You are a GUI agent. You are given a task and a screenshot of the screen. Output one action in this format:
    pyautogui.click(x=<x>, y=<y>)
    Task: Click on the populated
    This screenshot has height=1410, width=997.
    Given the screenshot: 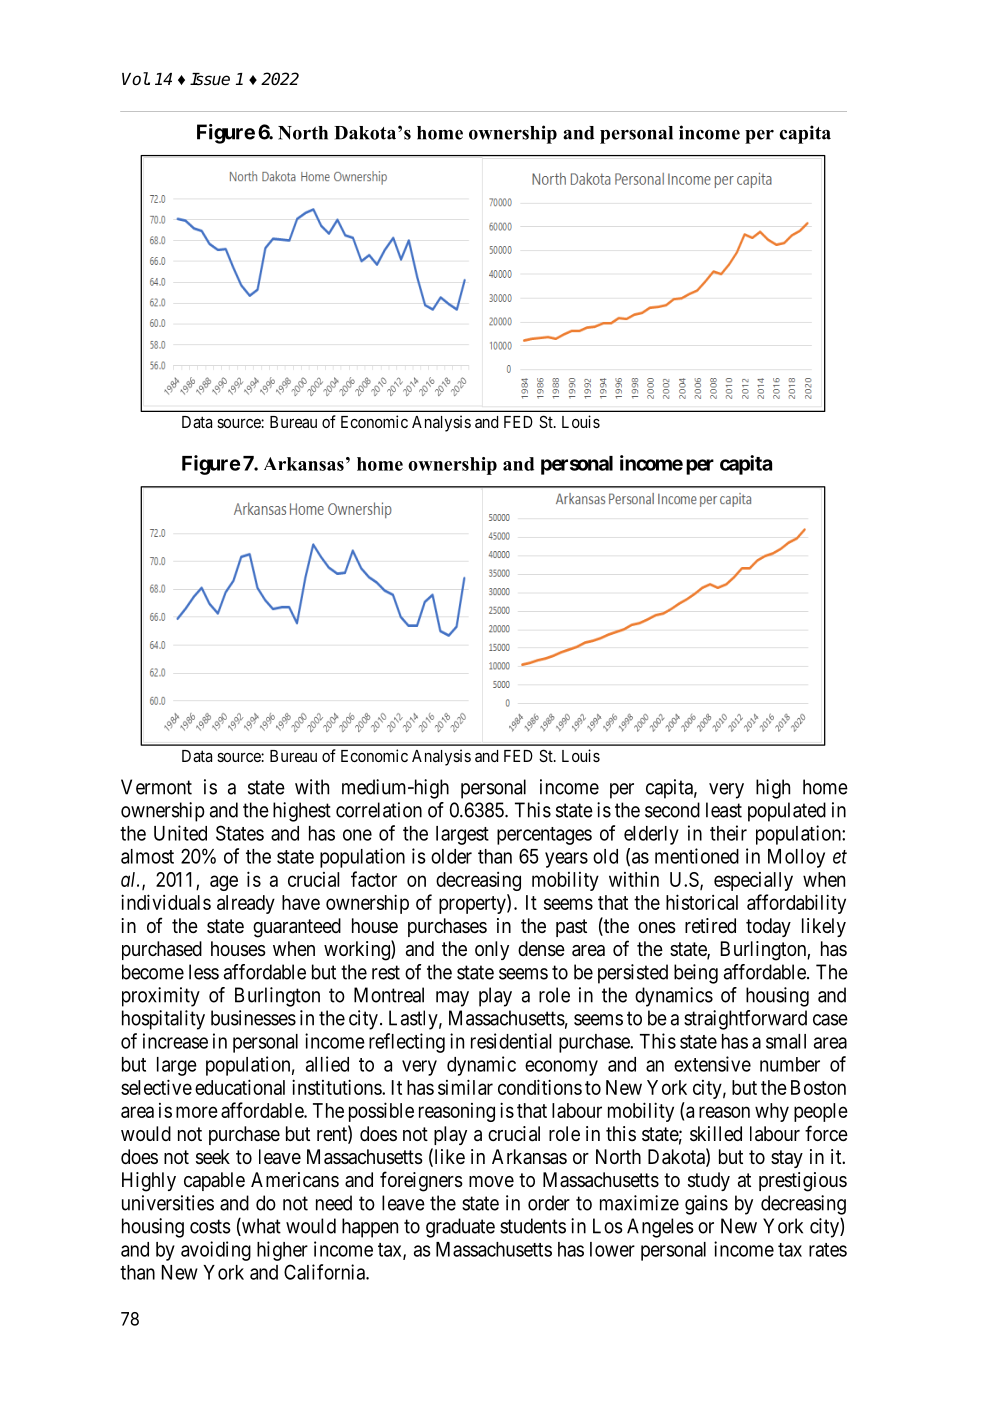 What is the action you would take?
    pyautogui.click(x=787, y=812)
